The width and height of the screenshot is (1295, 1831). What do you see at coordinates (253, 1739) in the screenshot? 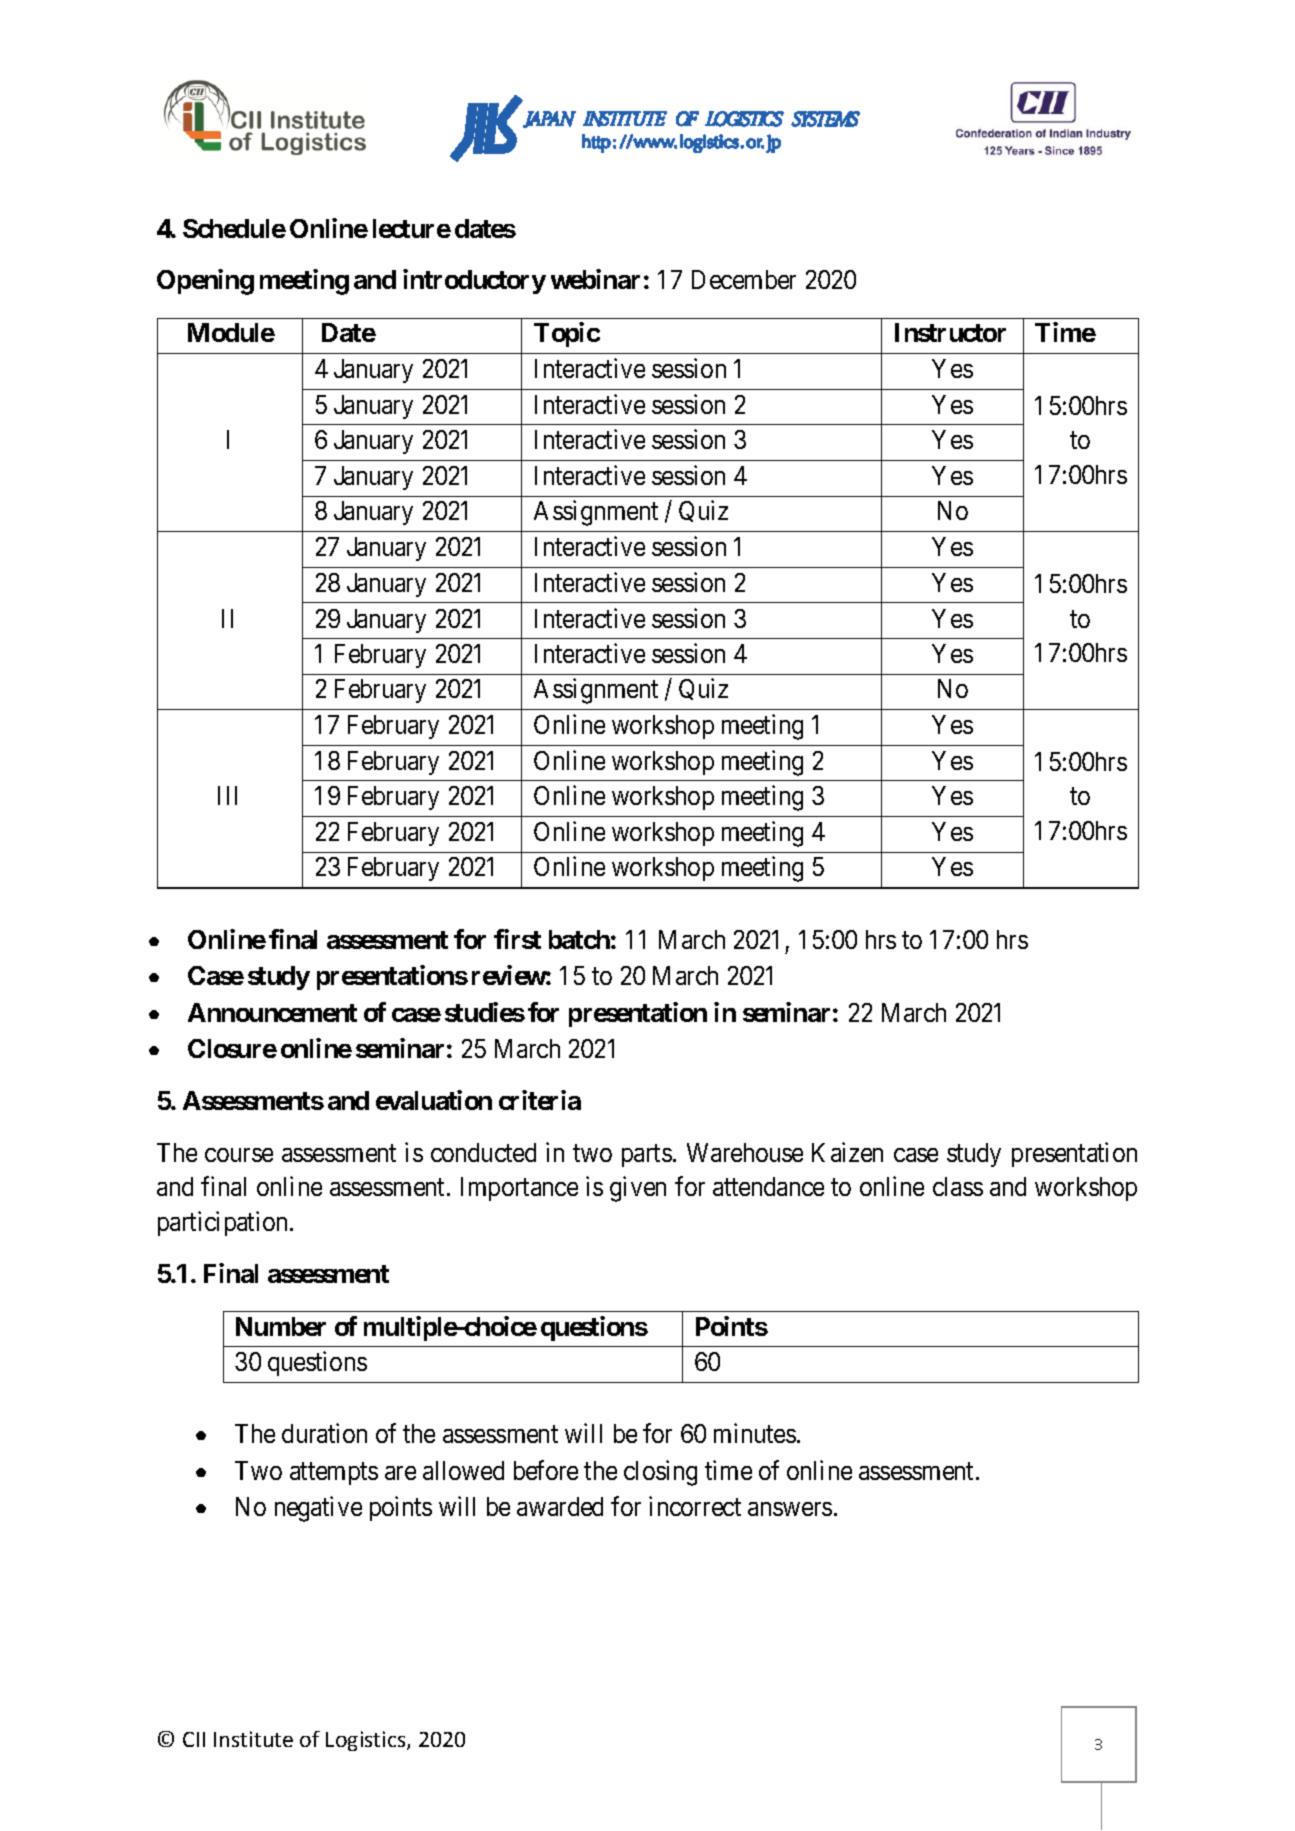
I see `Institute` at bounding box center [253, 1739].
